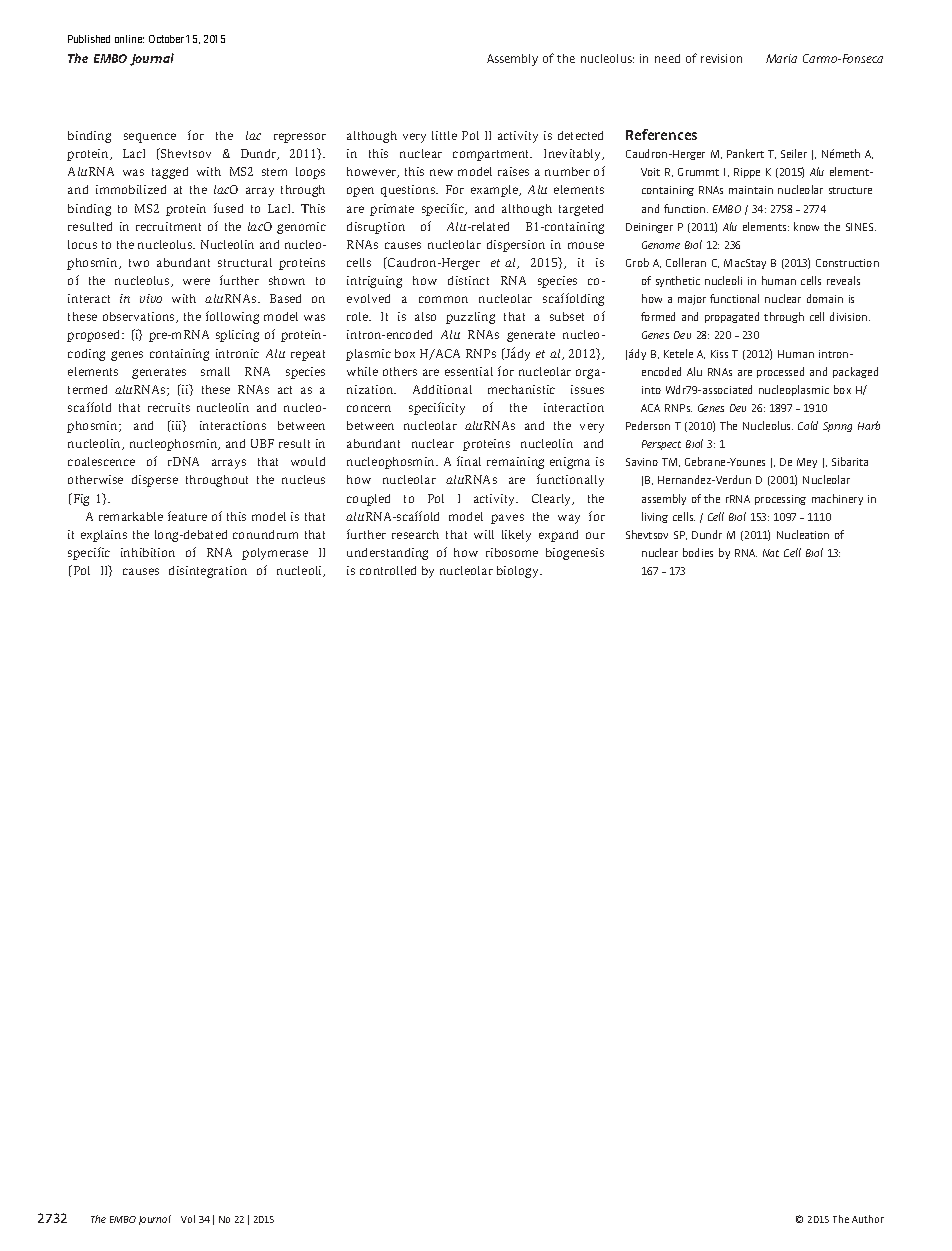  What do you see at coordinates (807, 463) in the screenshot?
I see `Mey` at bounding box center [807, 463].
